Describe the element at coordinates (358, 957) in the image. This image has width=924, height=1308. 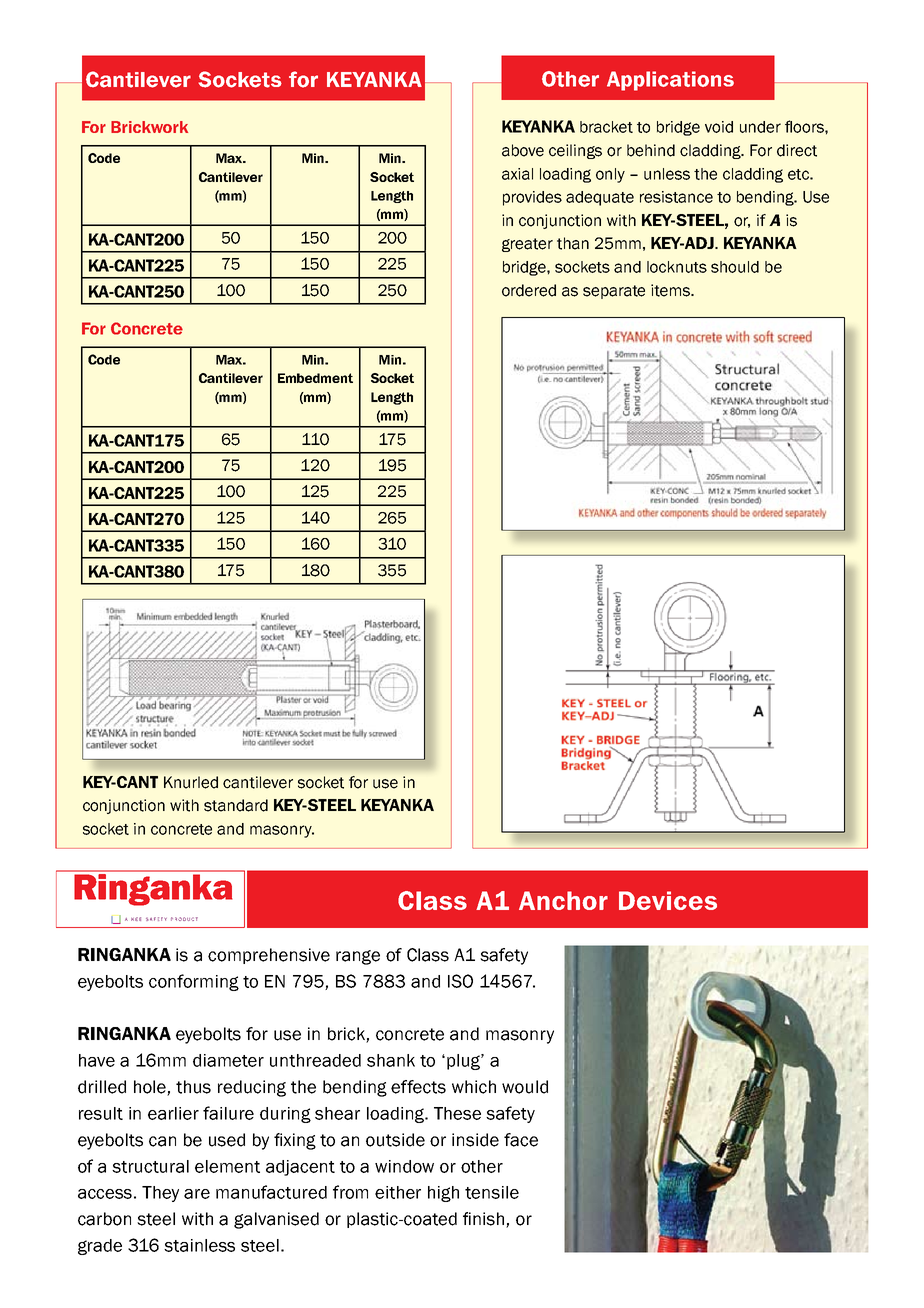
I see `range` at that location.
